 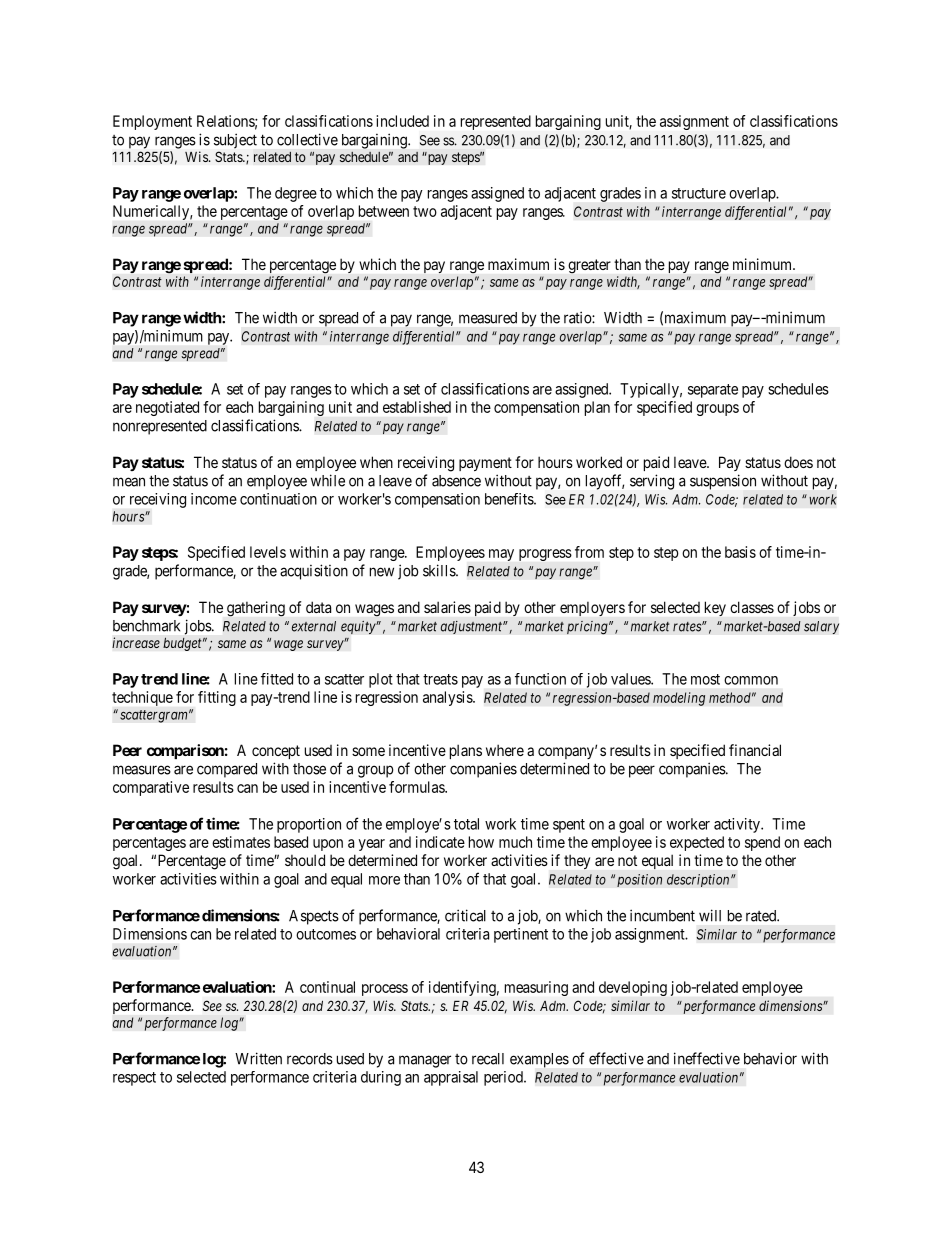 I want to click on subject, so click(x=235, y=141).
